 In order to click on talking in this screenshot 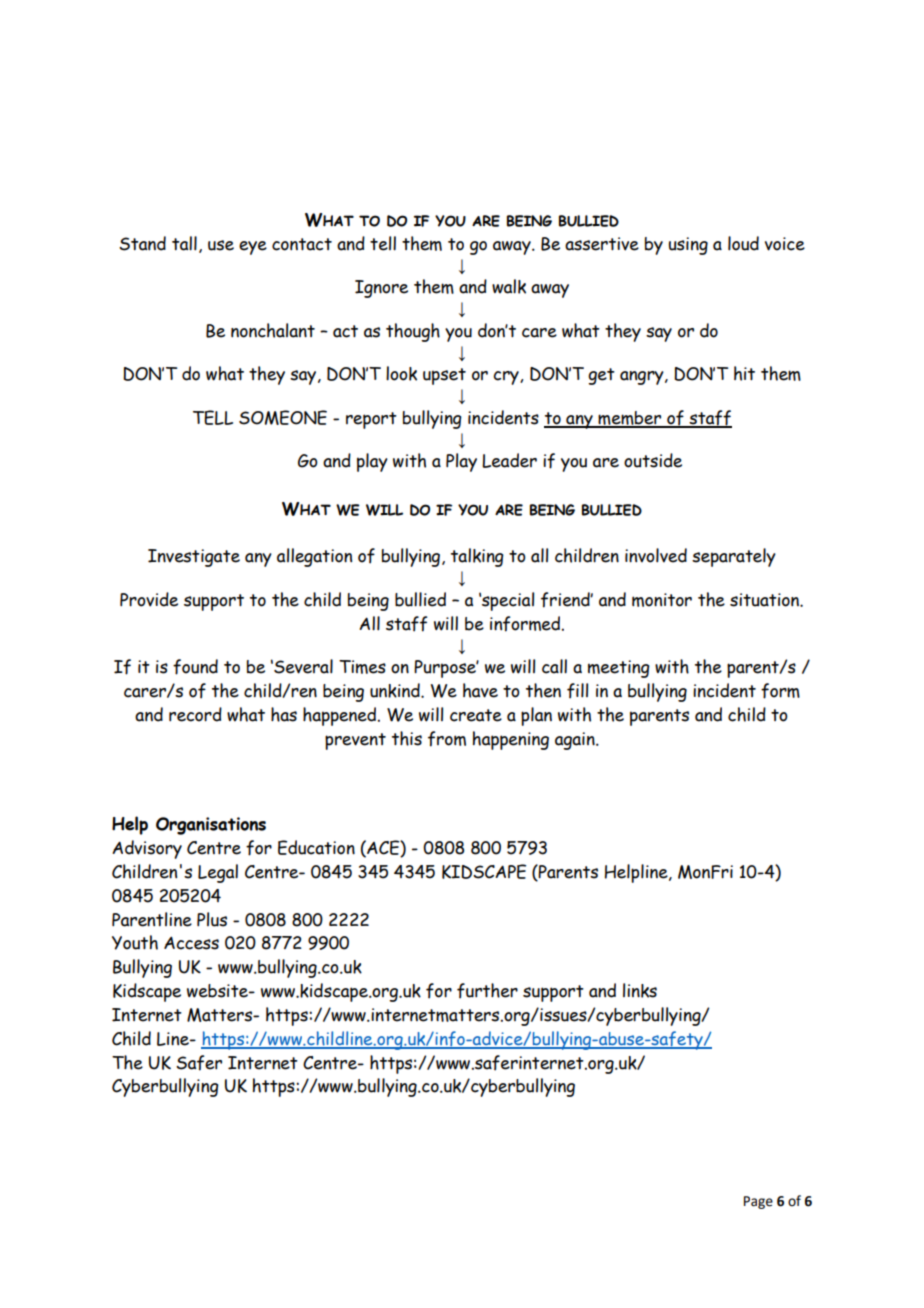, I will do `click(477, 557)`.
